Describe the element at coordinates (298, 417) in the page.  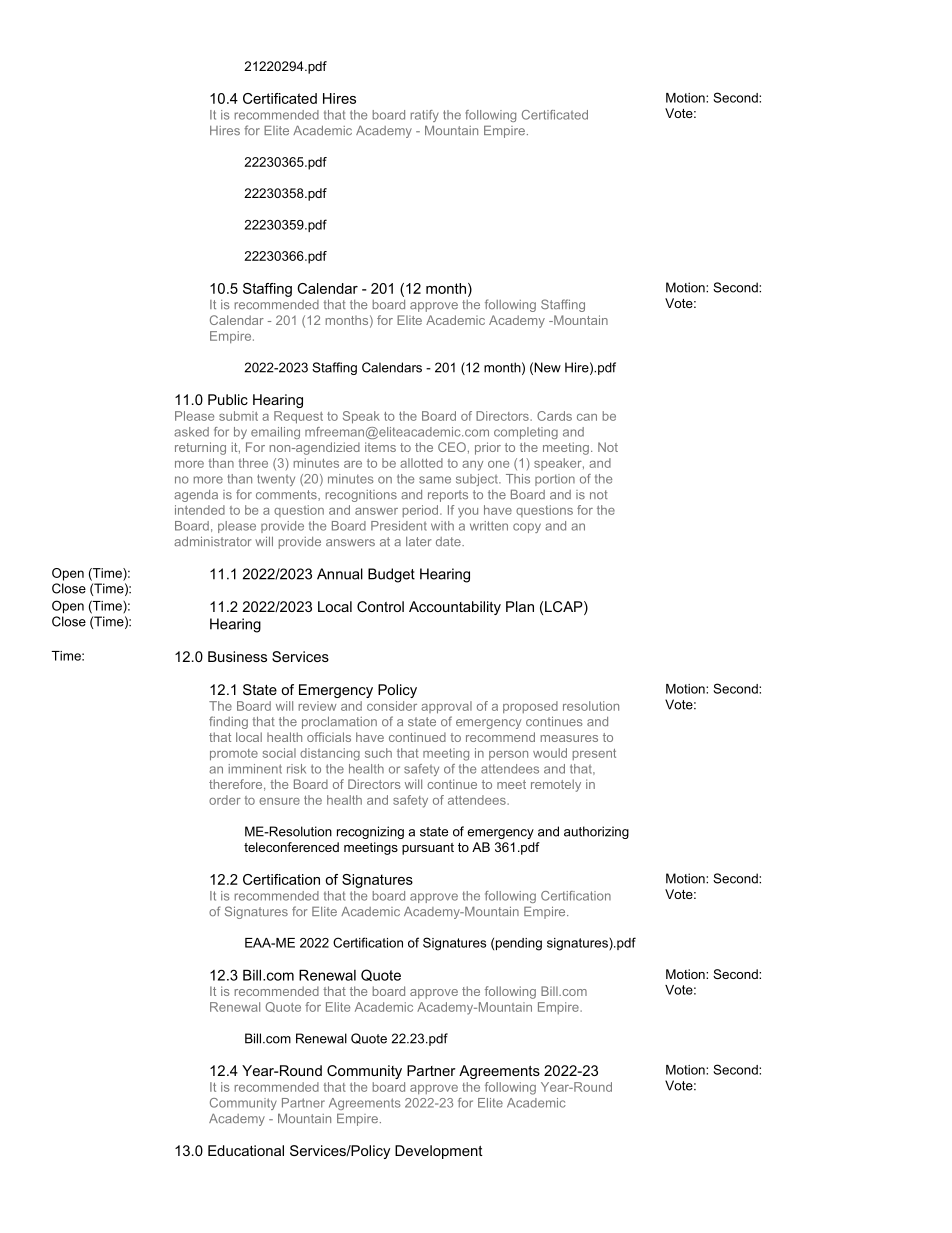
I see `Request` at that location.
